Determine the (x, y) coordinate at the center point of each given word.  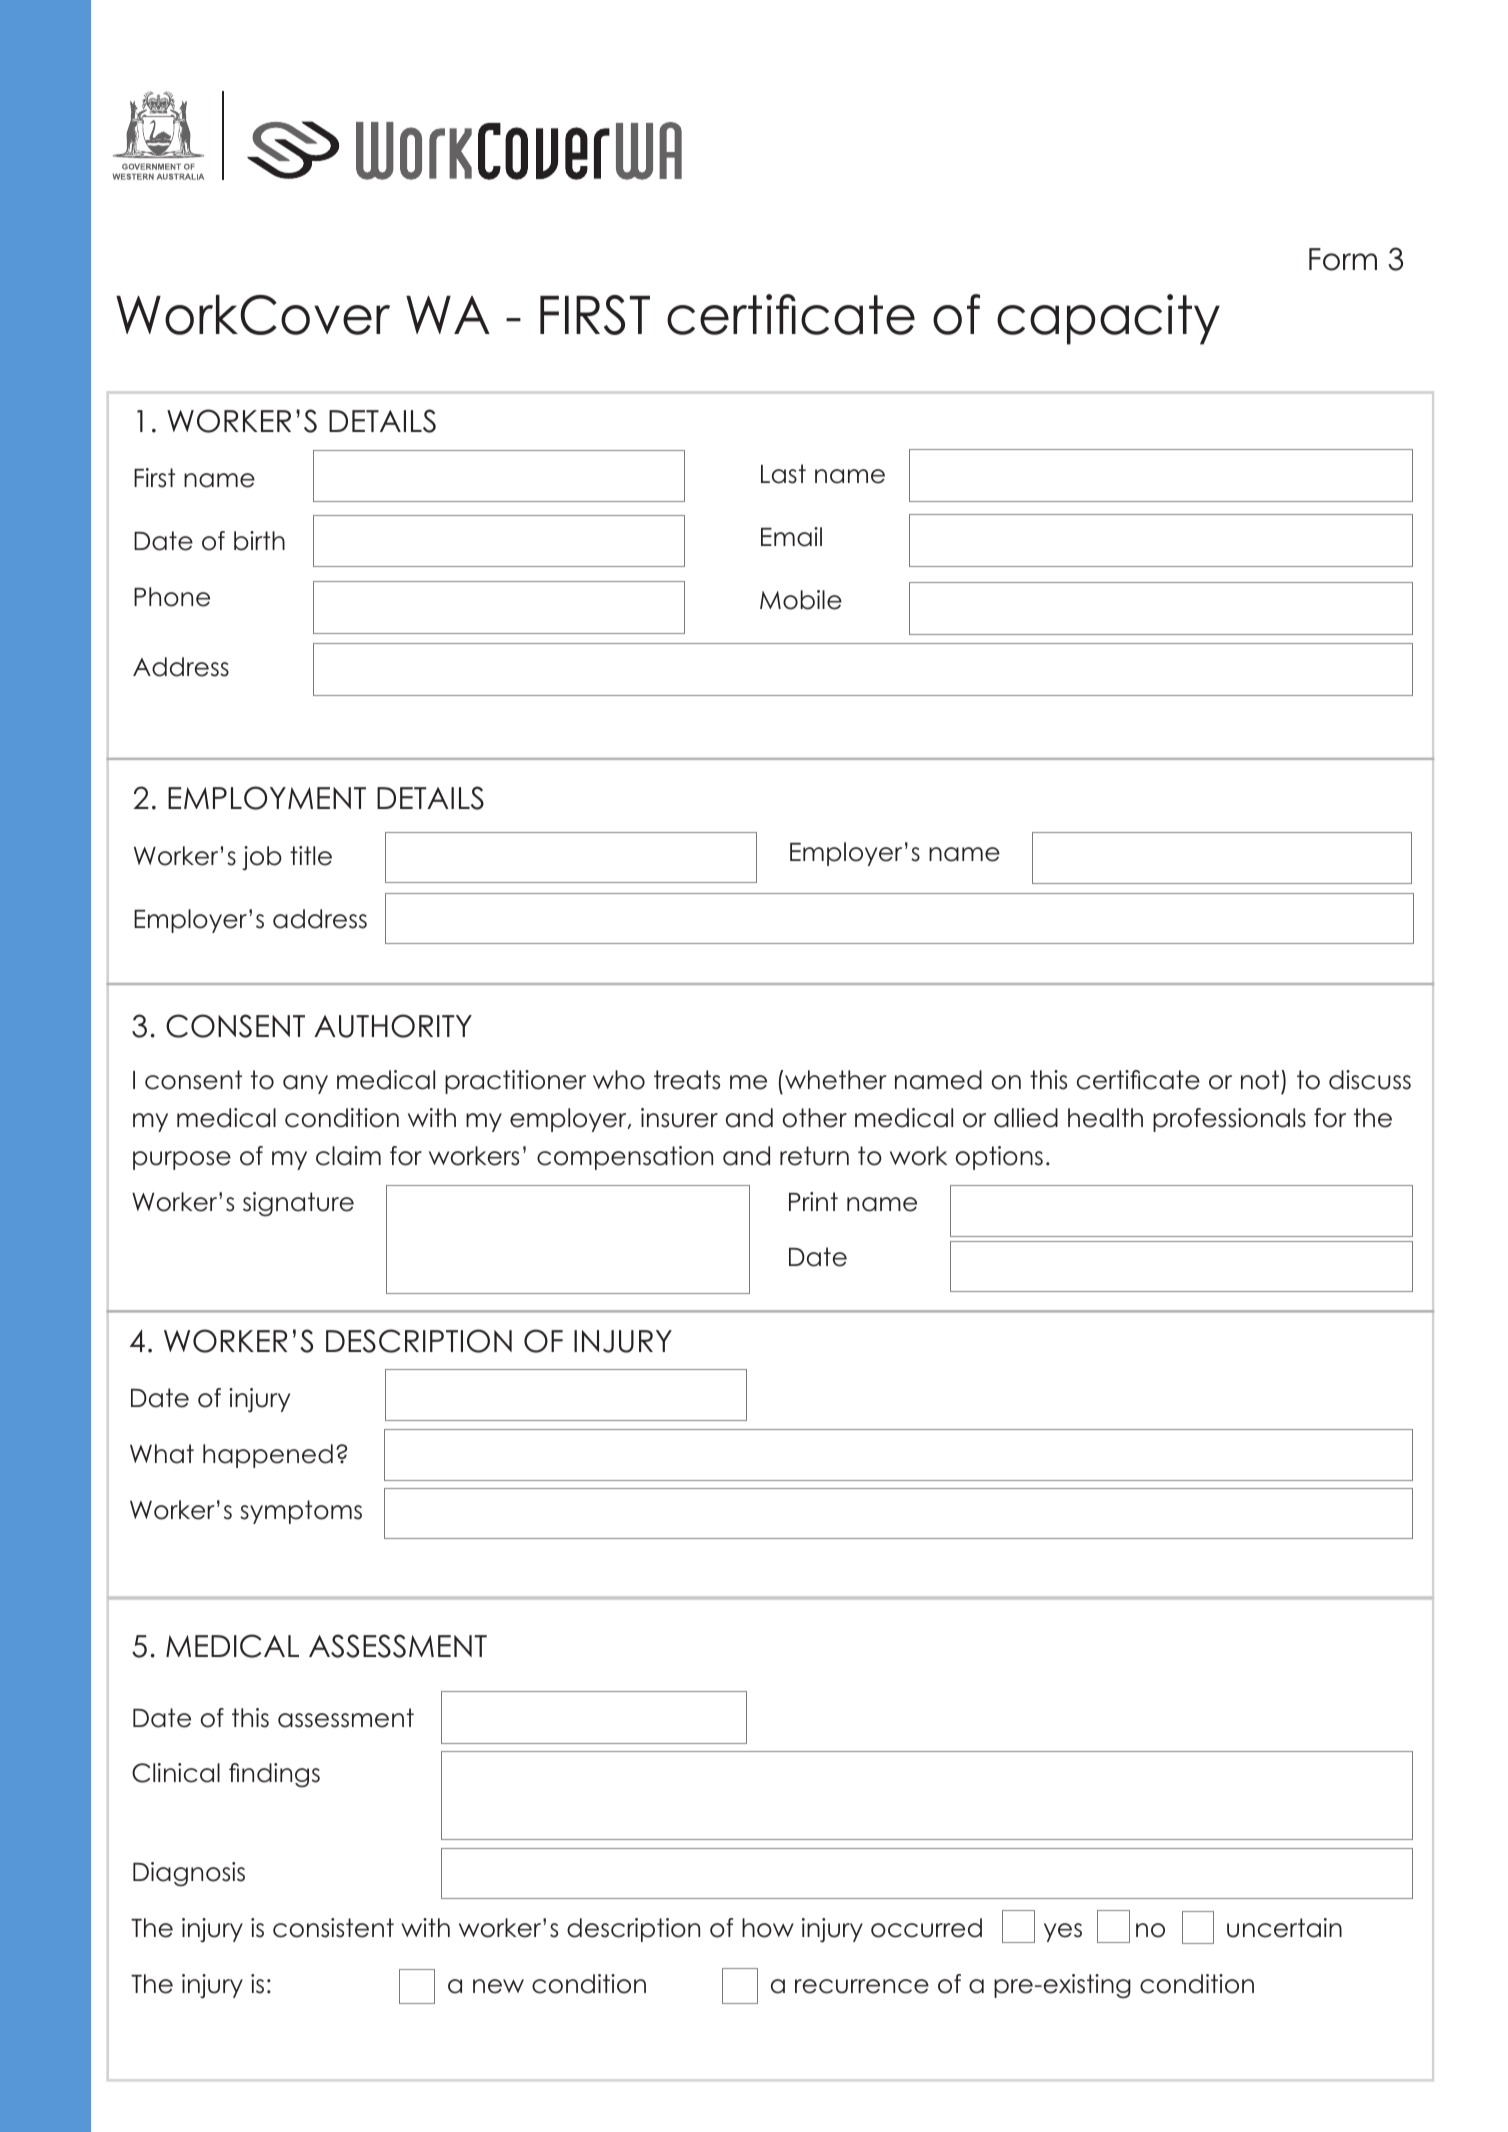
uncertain (1284, 1928)
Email (791, 537)
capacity (1108, 319)
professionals (1229, 1120)
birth (259, 541)
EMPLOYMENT (267, 798)
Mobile (801, 600)
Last (783, 474)
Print (813, 1201)
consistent (333, 1928)
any (305, 1084)
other (815, 1118)
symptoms (301, 1512)
